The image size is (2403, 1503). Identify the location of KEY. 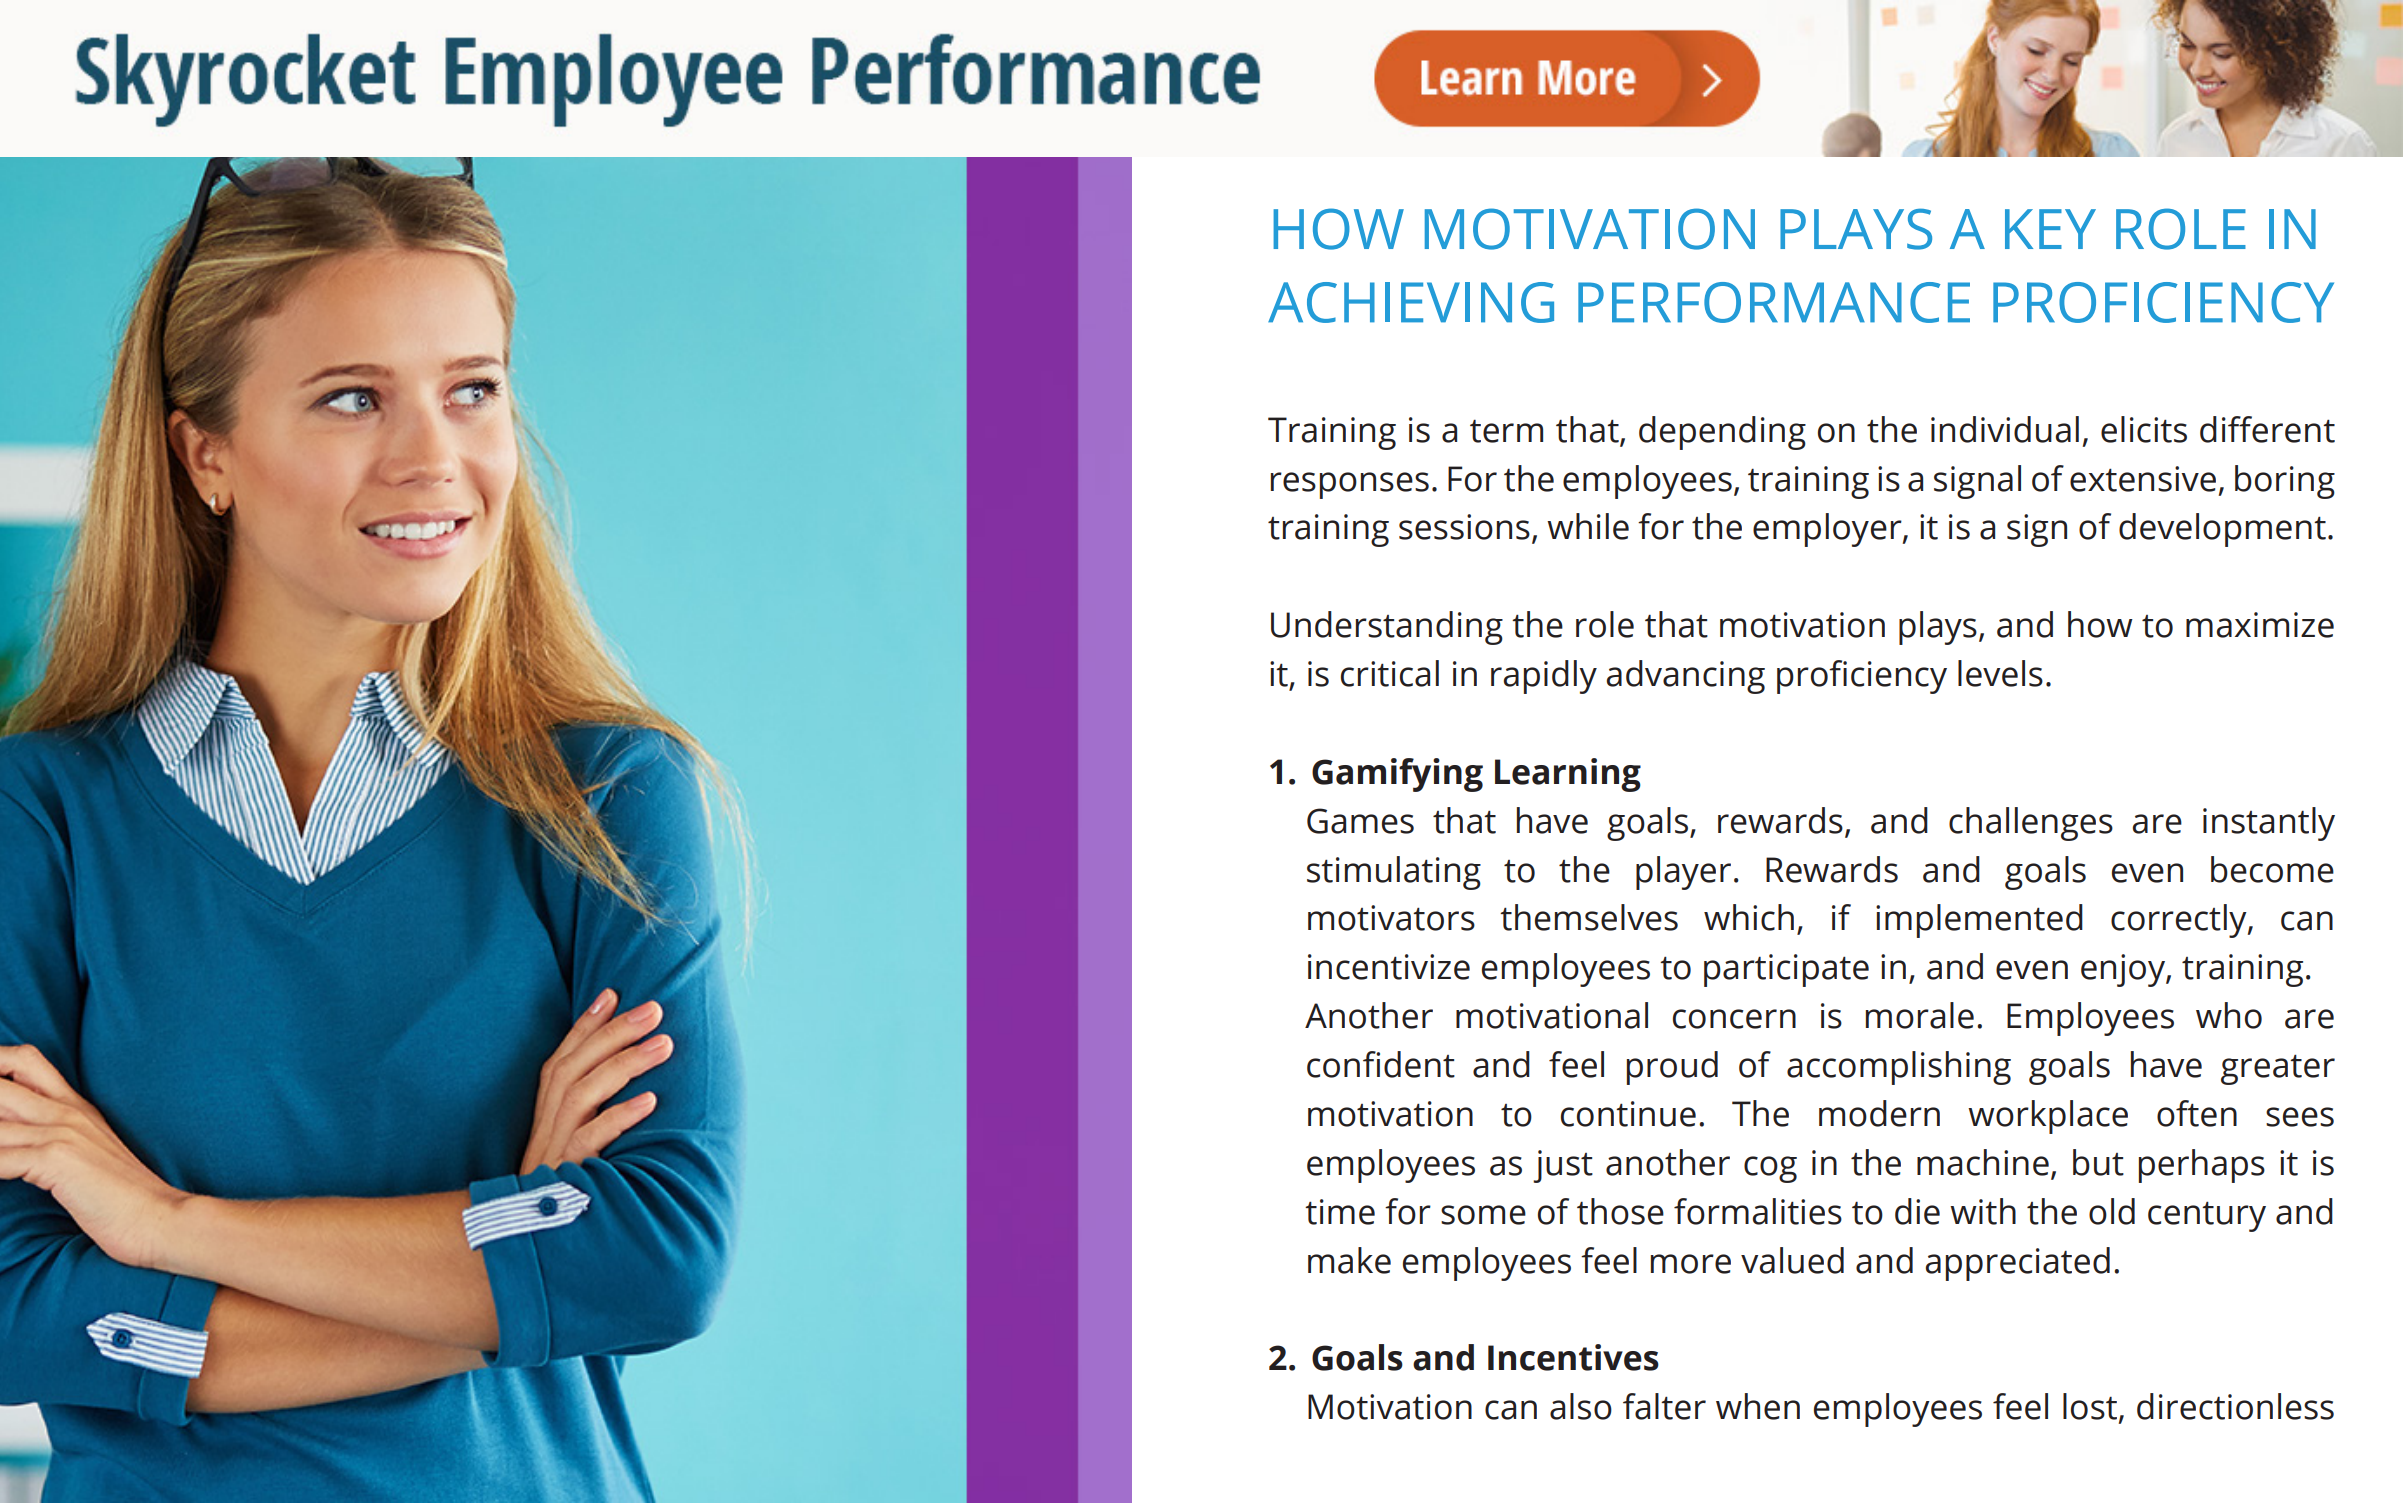
(2050, 229).
